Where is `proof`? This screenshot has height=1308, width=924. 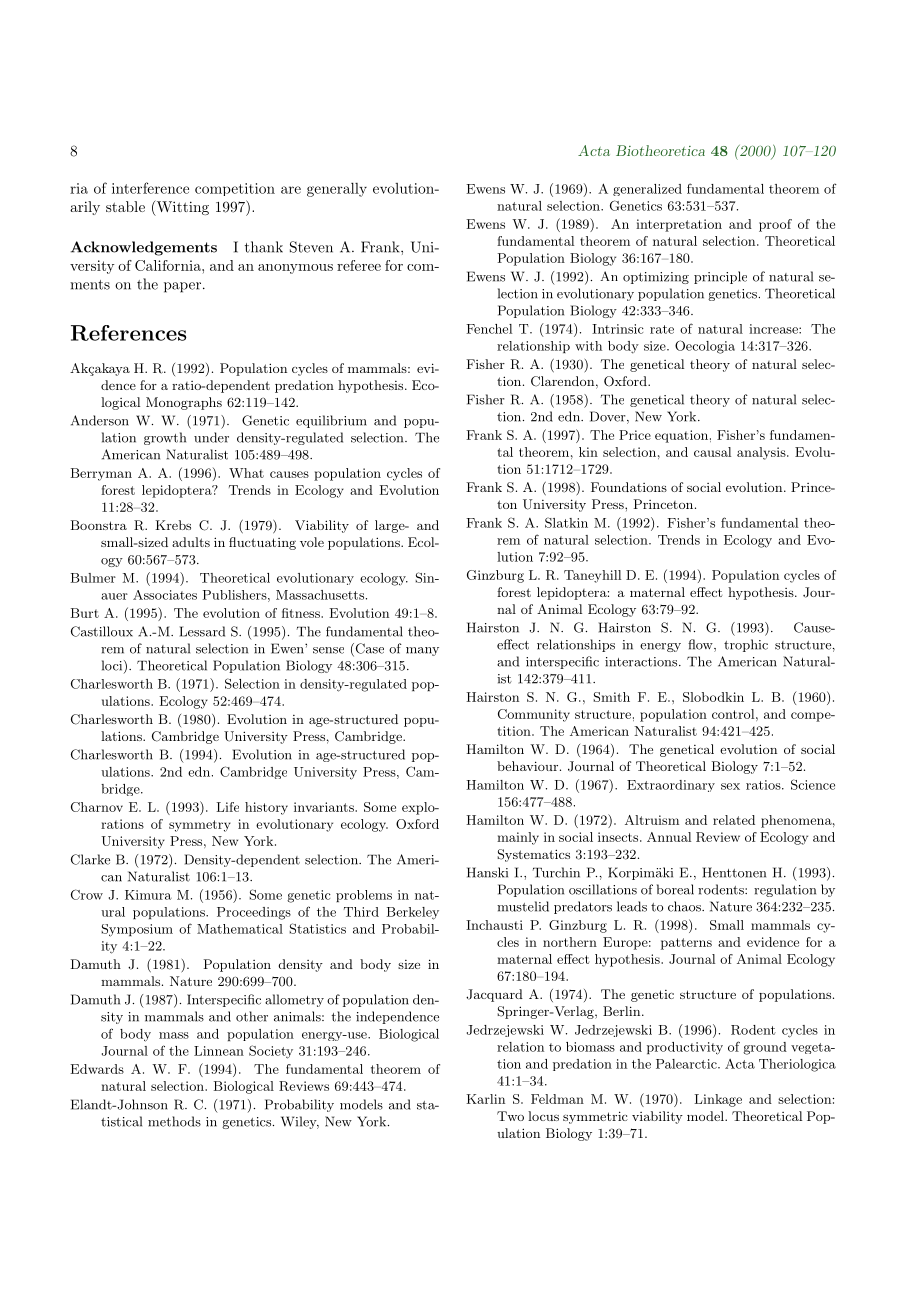 proof is located at coordinates (775, 225).
